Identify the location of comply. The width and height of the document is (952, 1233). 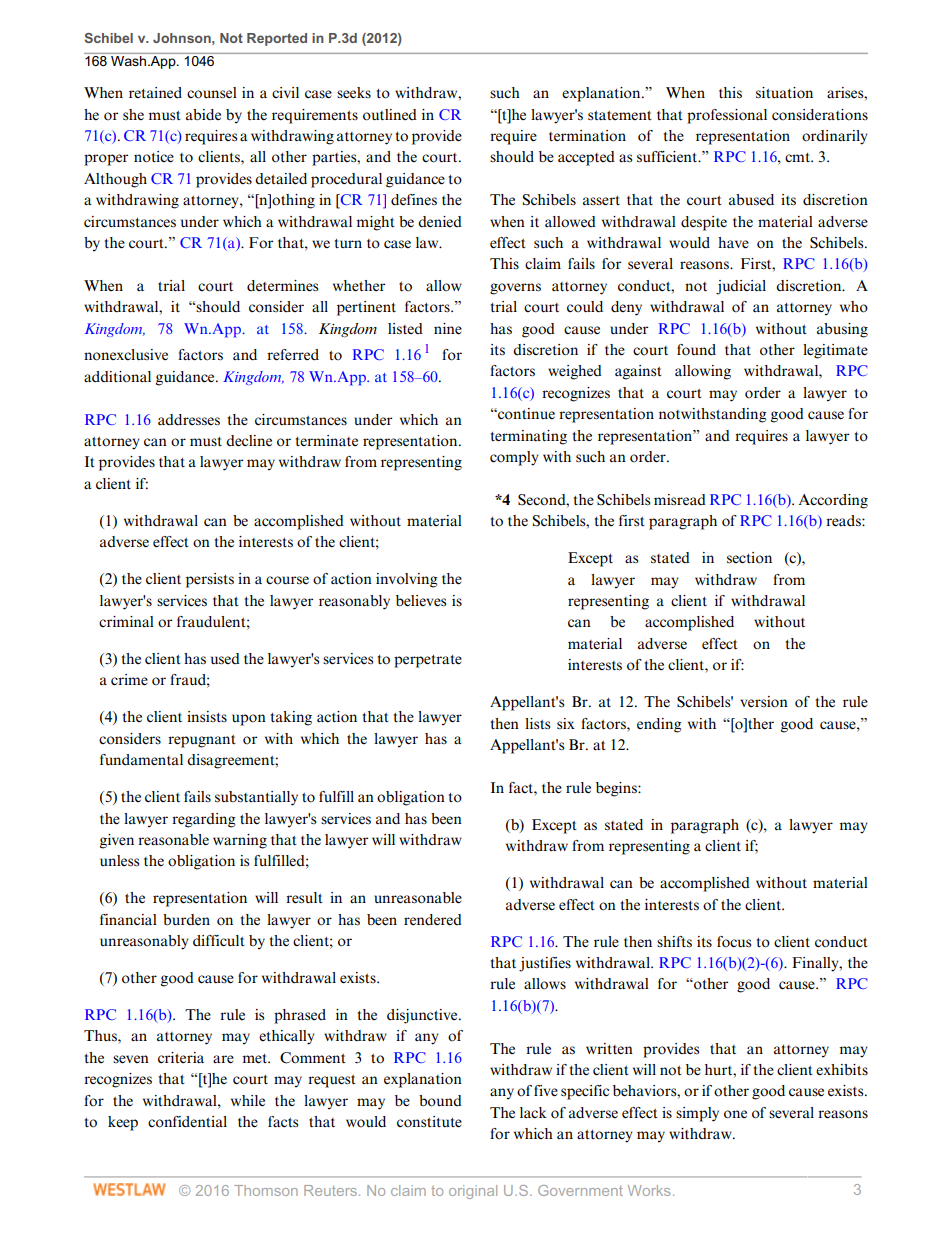
(514, 458).
